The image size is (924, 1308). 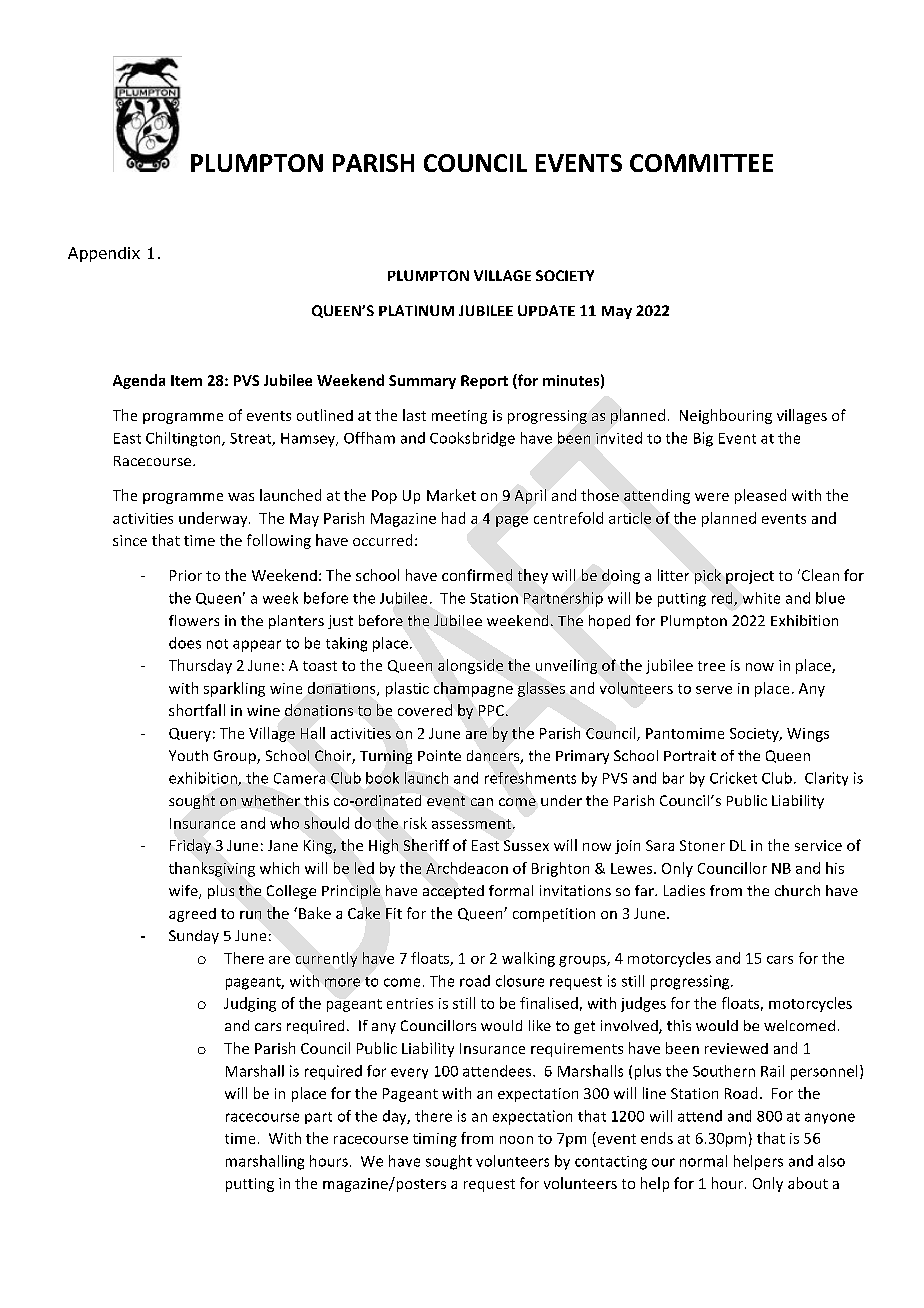 I want to click on COMMITTEE, so click(x=701, y=163).
